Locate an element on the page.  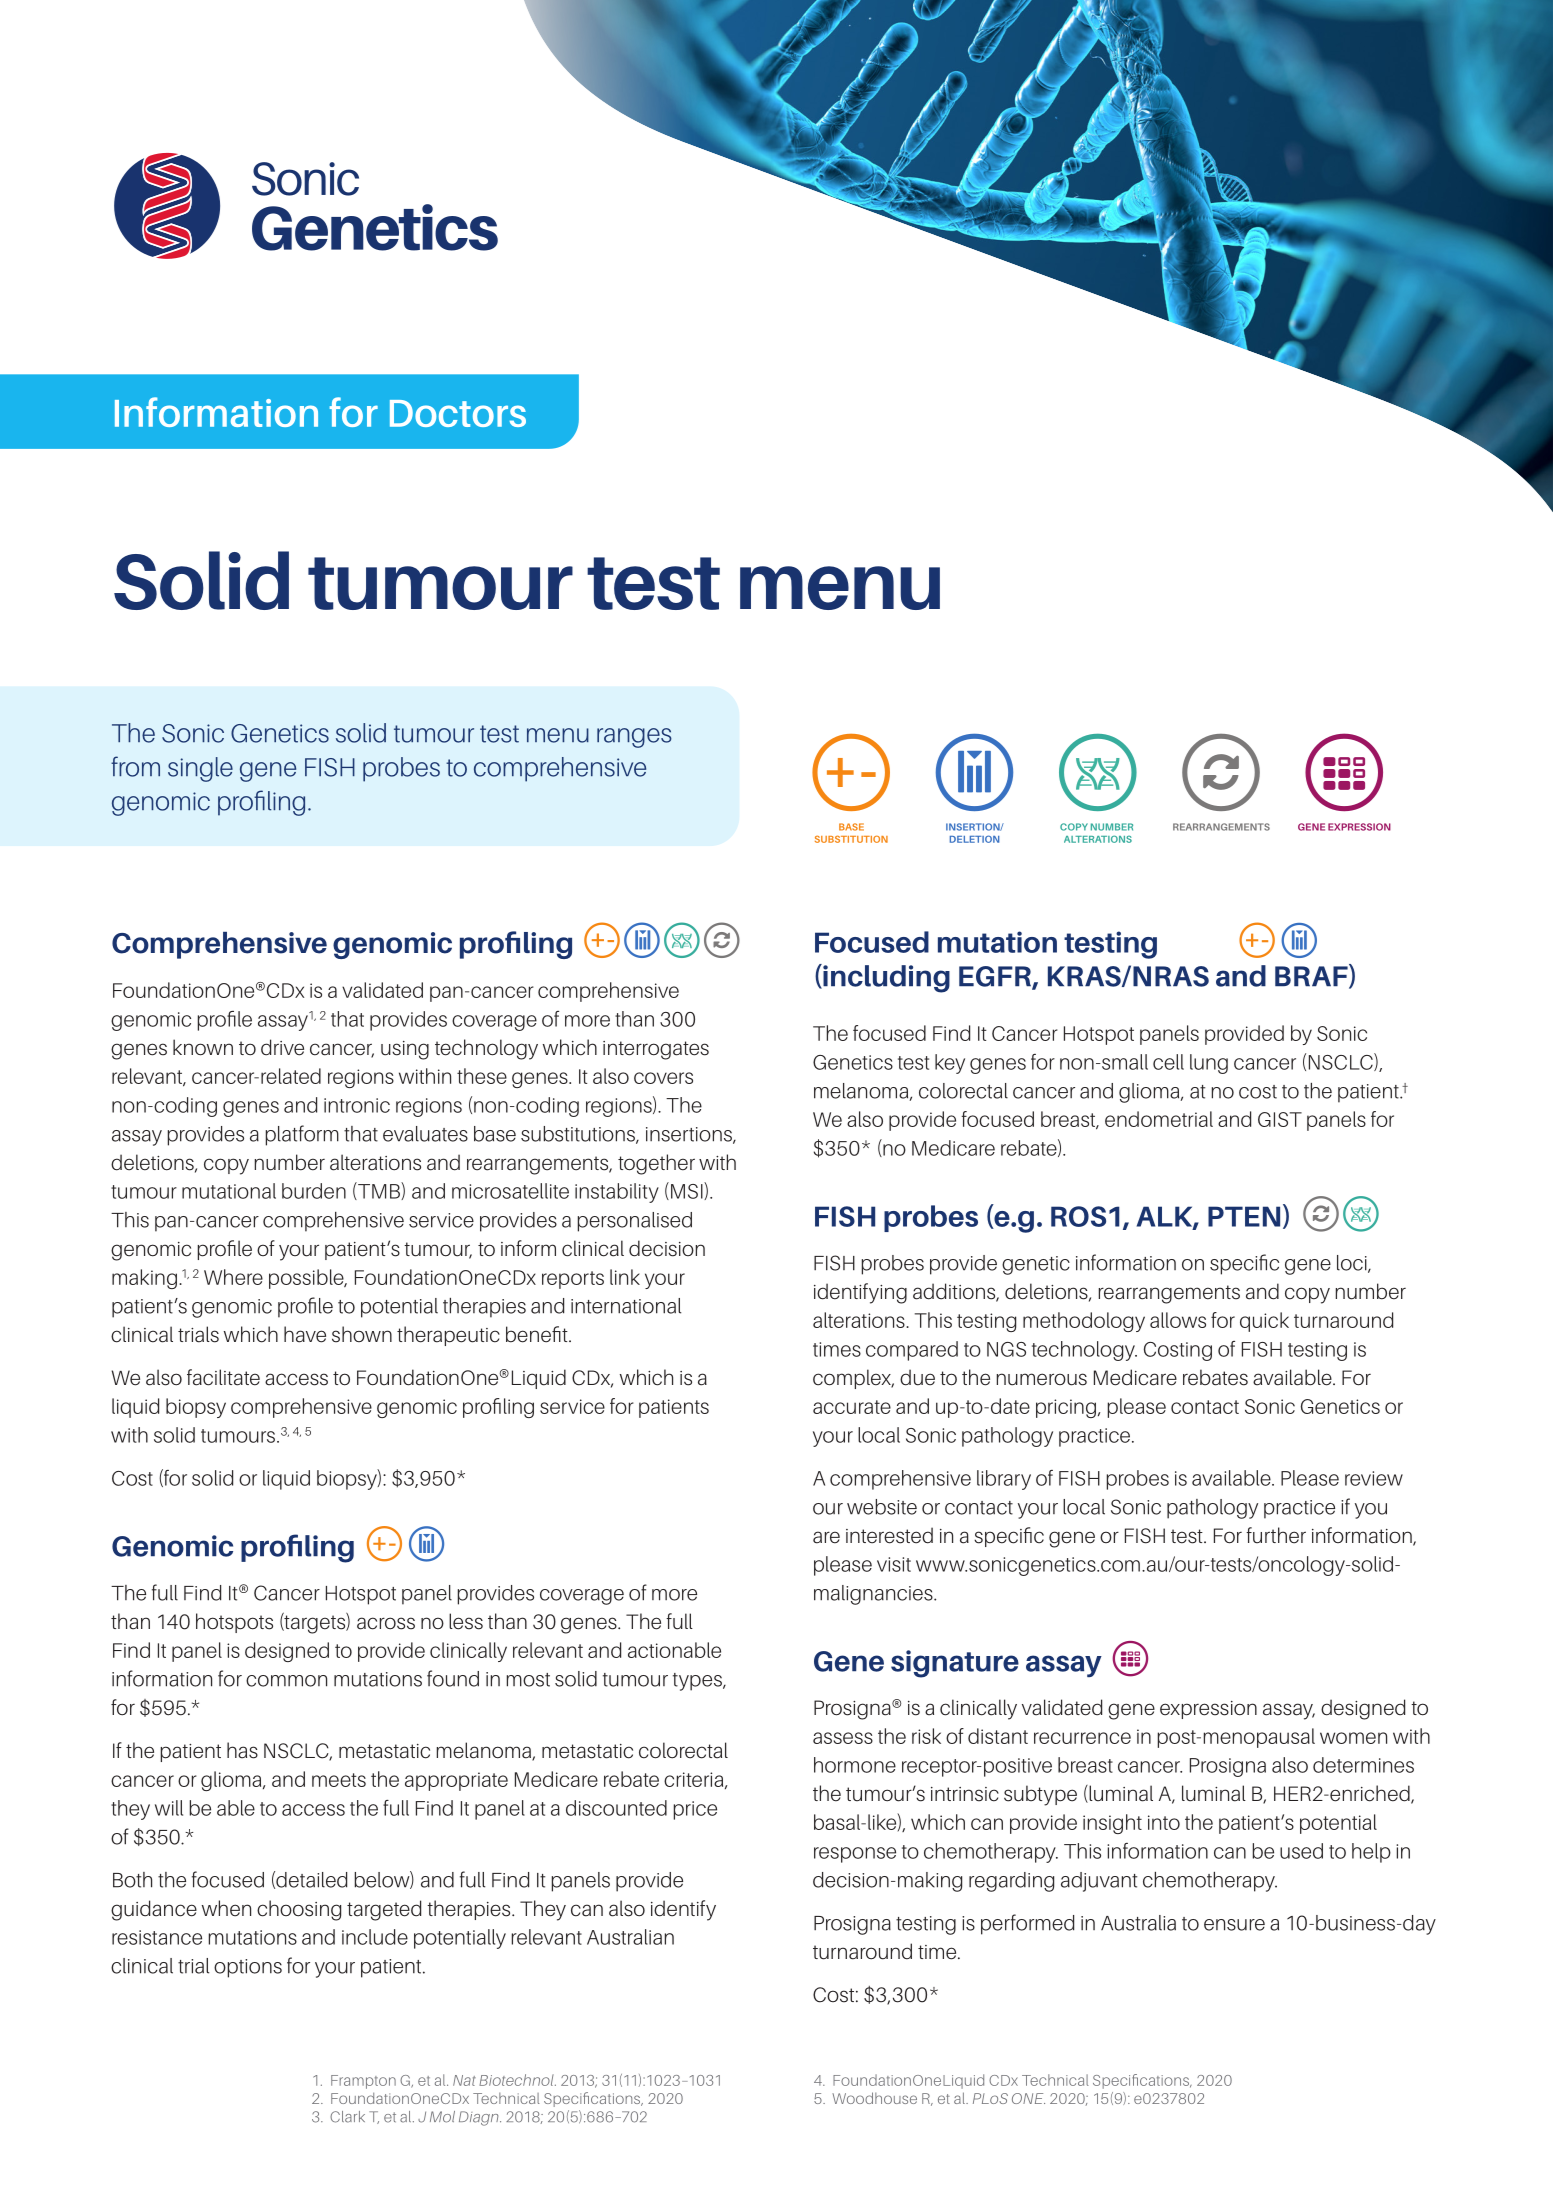
ensure is located at coordinates (1234, 1925).
